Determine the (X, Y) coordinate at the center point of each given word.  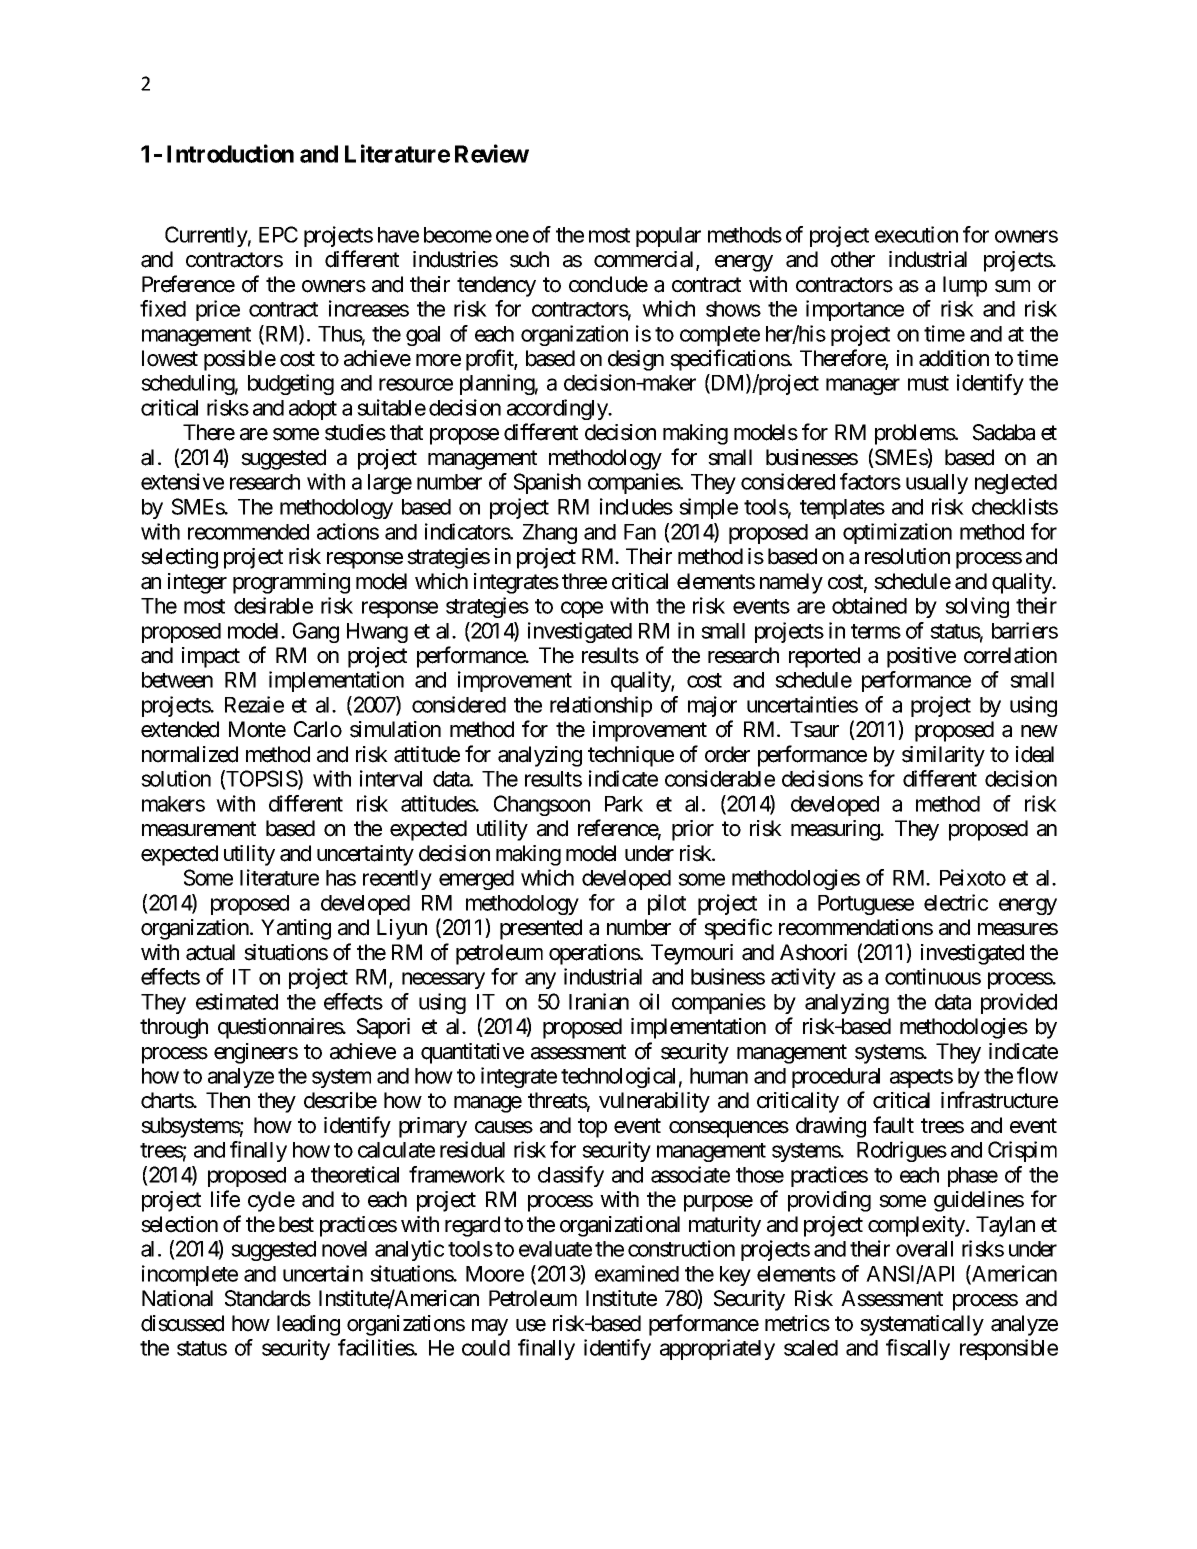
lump (965, 286)
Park (624, 804)
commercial (645, 260)
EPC (278, 234)
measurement (199, 829)
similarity (943, 756)
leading (308, 1325)
